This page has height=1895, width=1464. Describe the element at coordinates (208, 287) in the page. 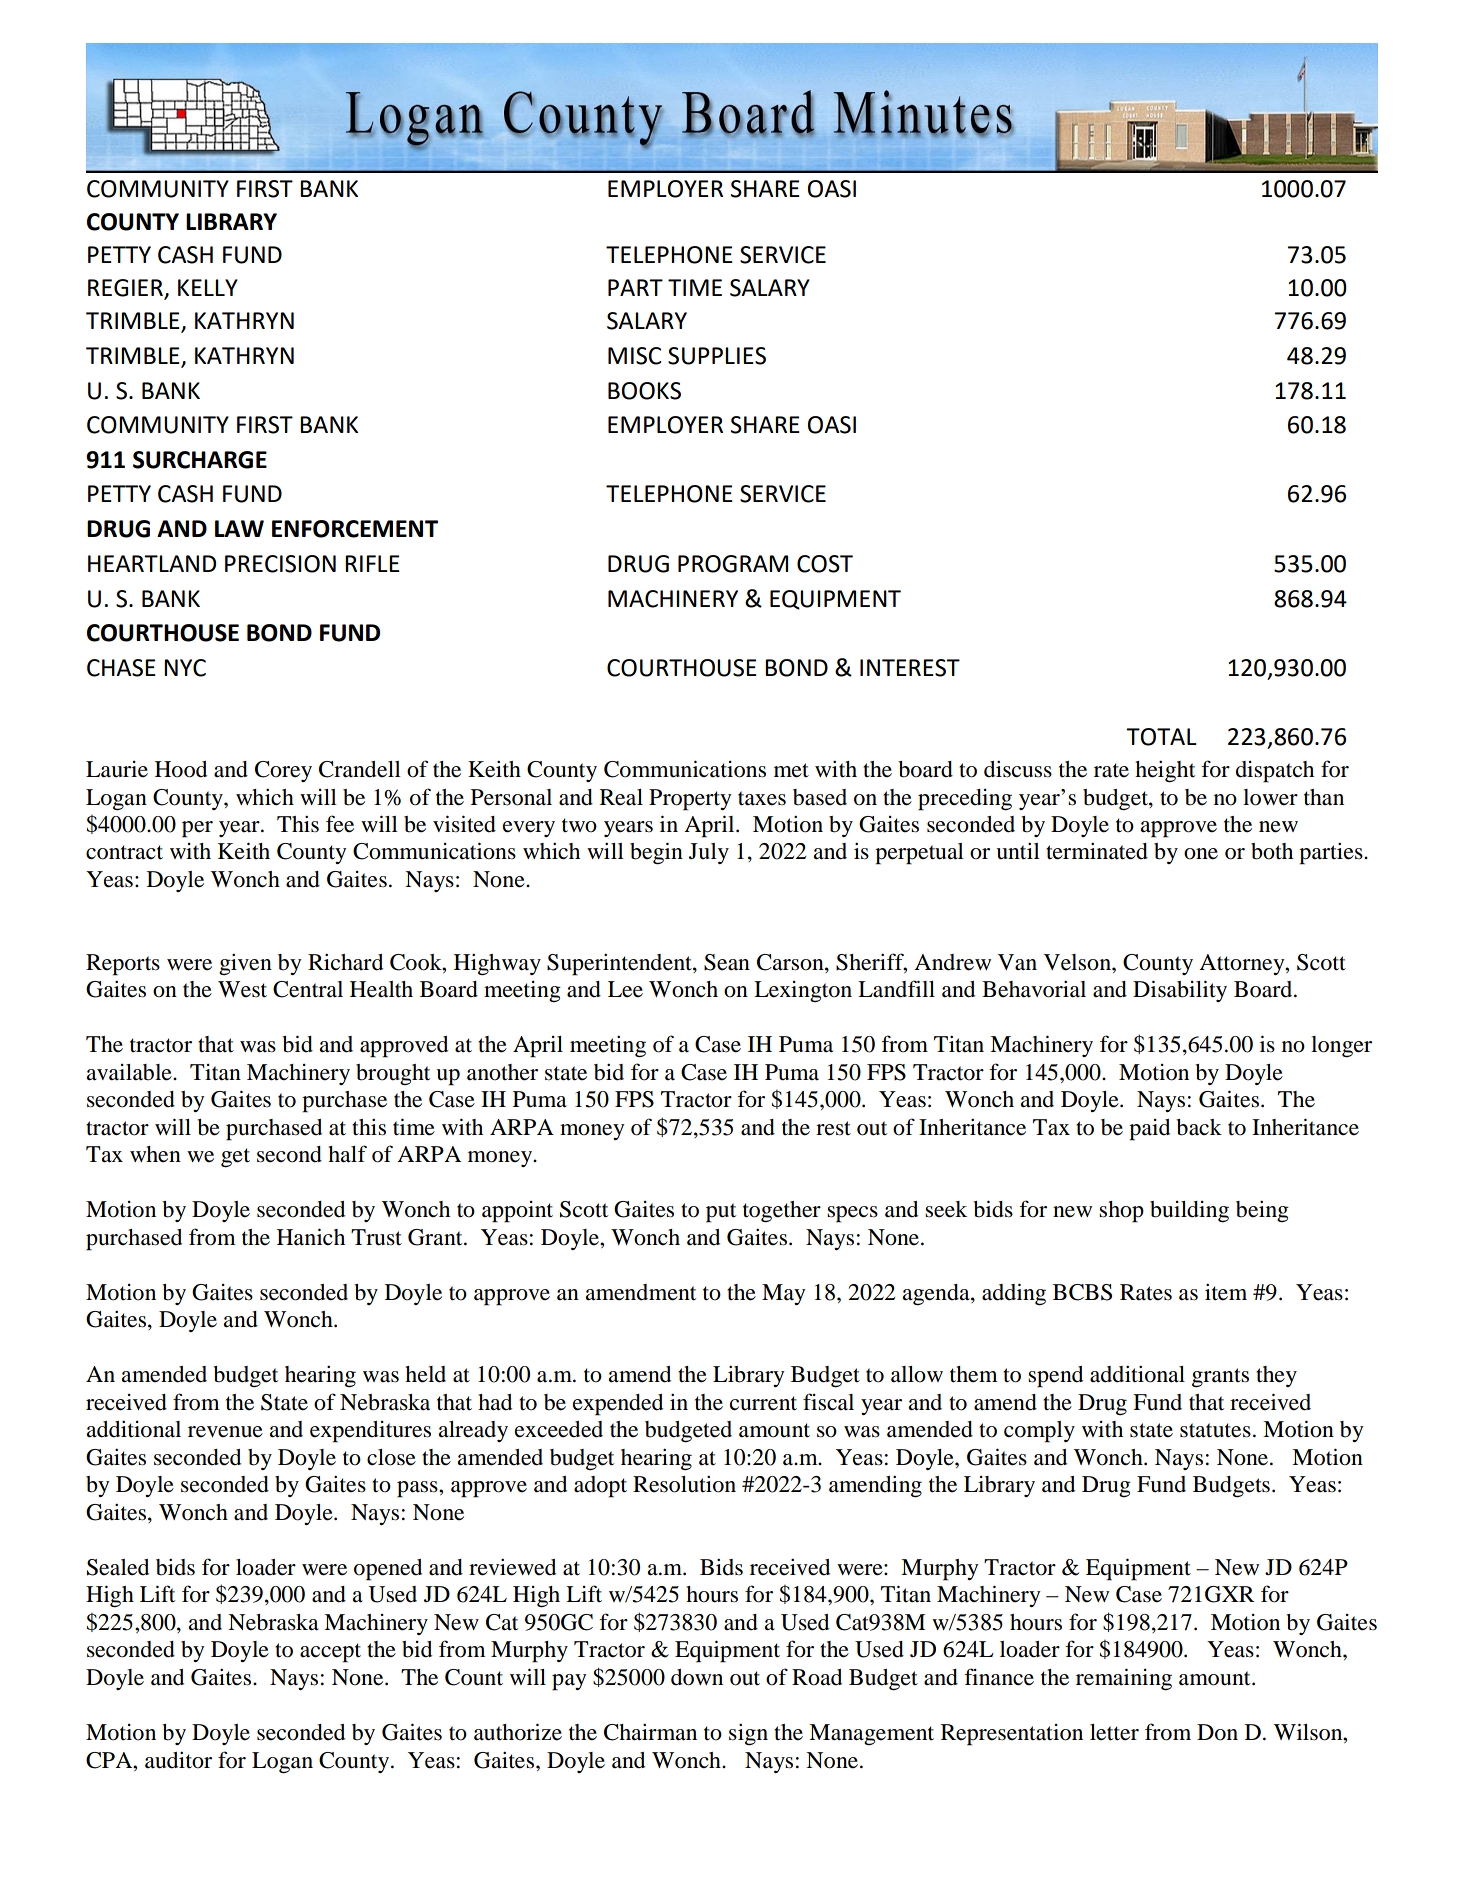

I see `KELLY` at that location.
